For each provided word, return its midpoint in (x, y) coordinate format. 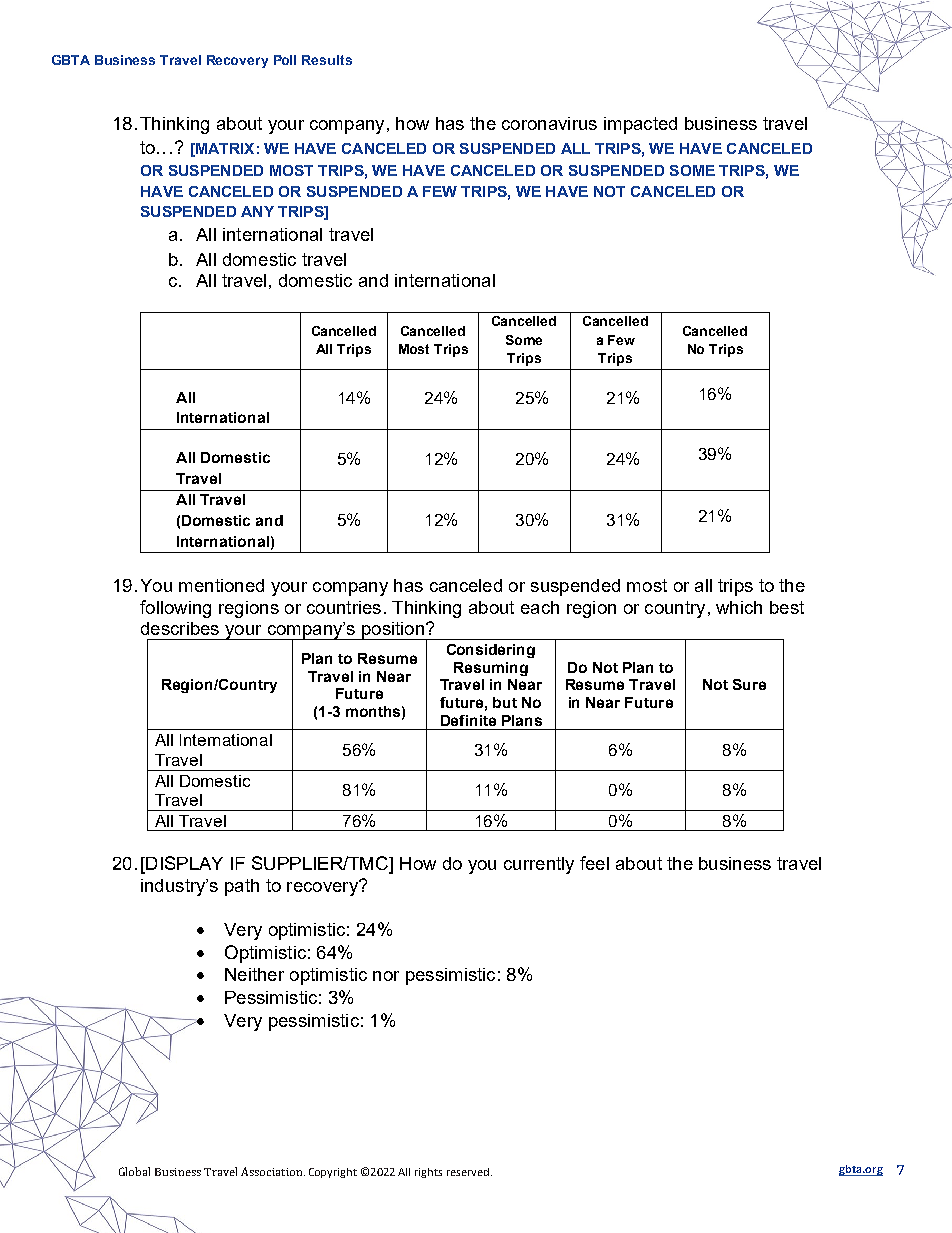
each (540, 607)
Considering (491, 651)
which (739, 607)
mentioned (221, 585)
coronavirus (549, 123)
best (787, 607)
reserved (468, 1172)
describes (180, 628)
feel (594, 863)
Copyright (333, 1173)
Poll (285, 60)
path (242, 887)
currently (539, 865)
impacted (640, 125)
